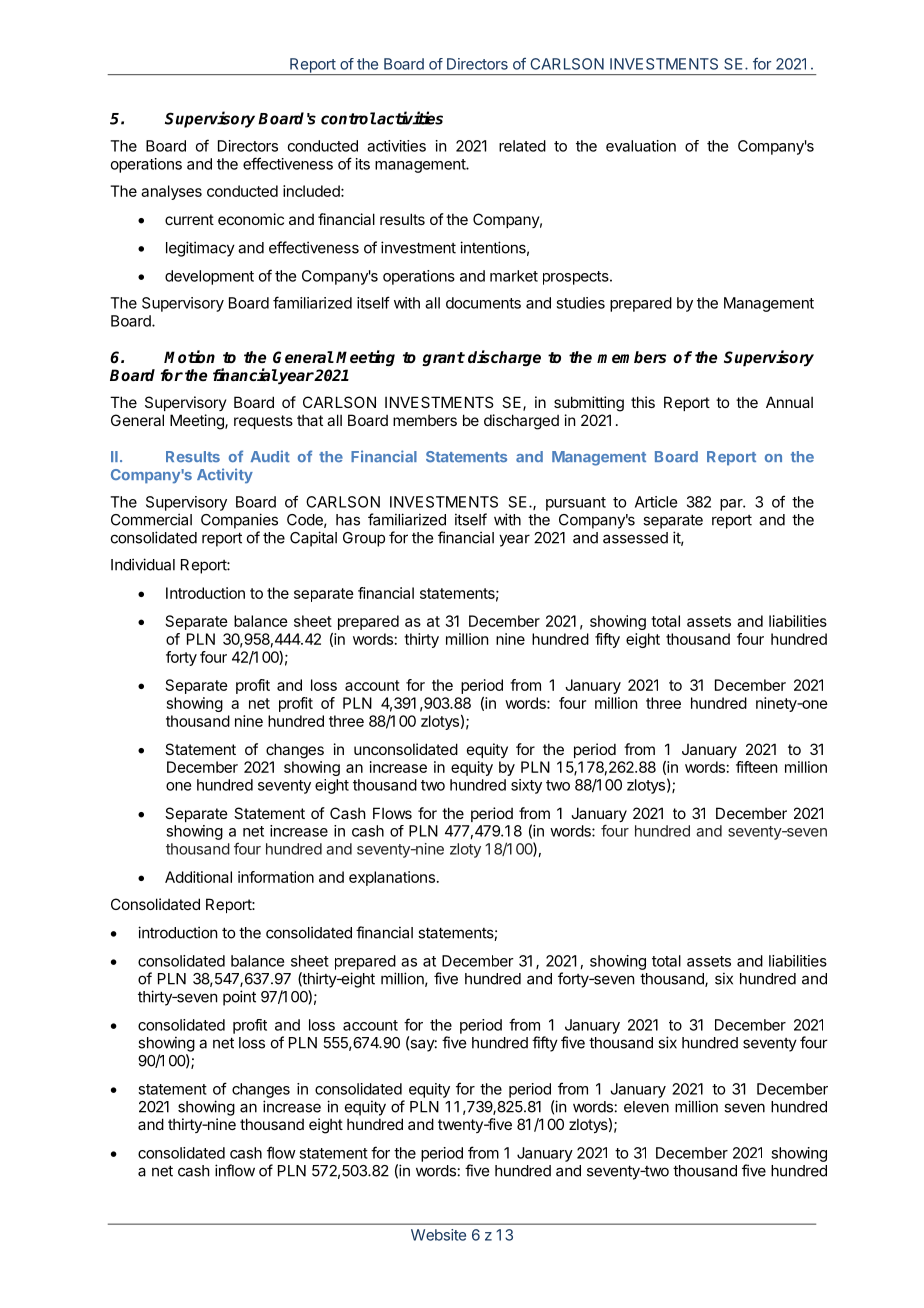 This document has height=1308, width=924. Describe the element at coordinates (198, 877) in the document. I see `Additional` at that location.
